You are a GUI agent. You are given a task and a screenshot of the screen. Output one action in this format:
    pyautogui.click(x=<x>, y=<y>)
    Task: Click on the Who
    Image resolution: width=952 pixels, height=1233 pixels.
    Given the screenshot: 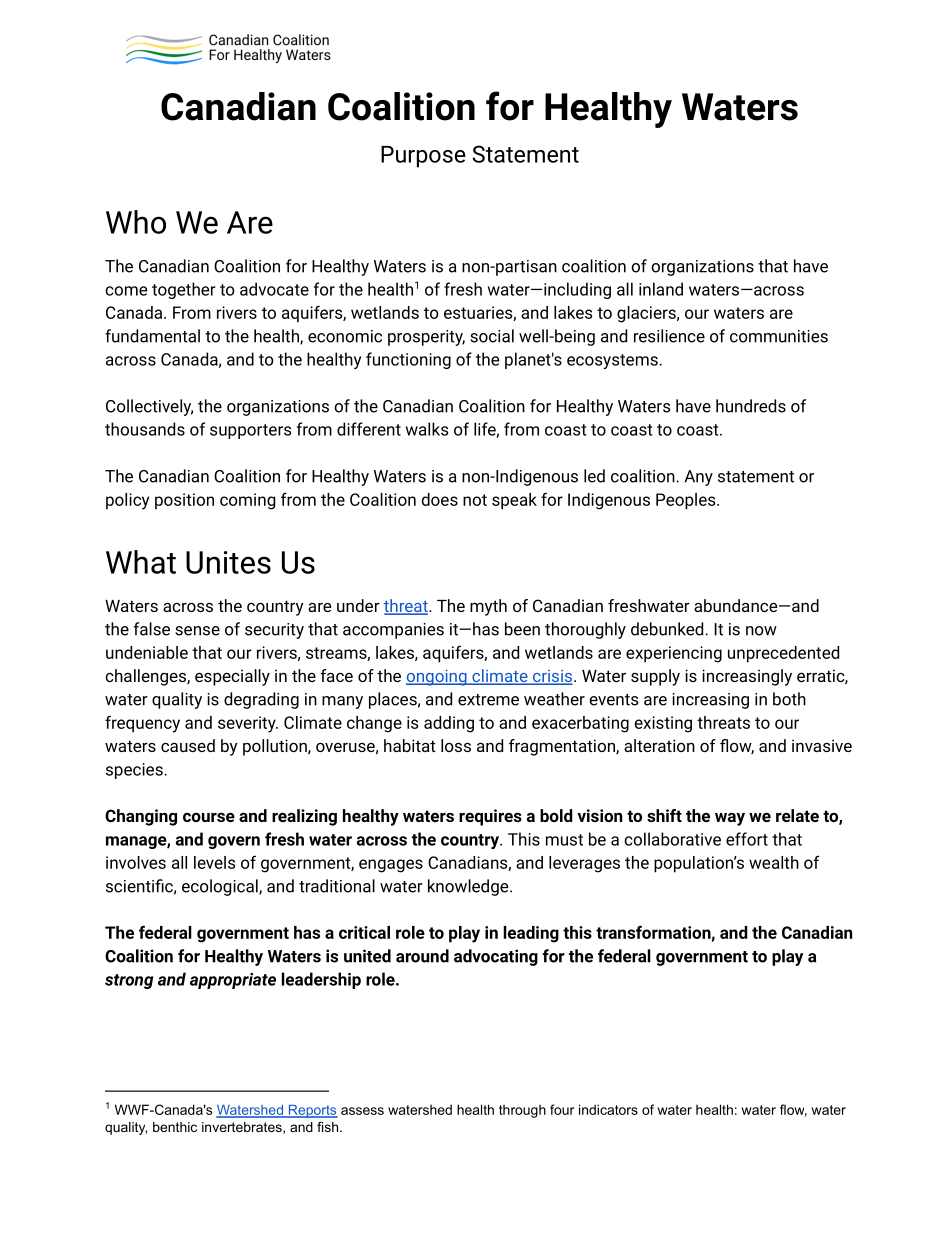 What is the action you would take?
    pyautogui.click(x=136, y=222)
